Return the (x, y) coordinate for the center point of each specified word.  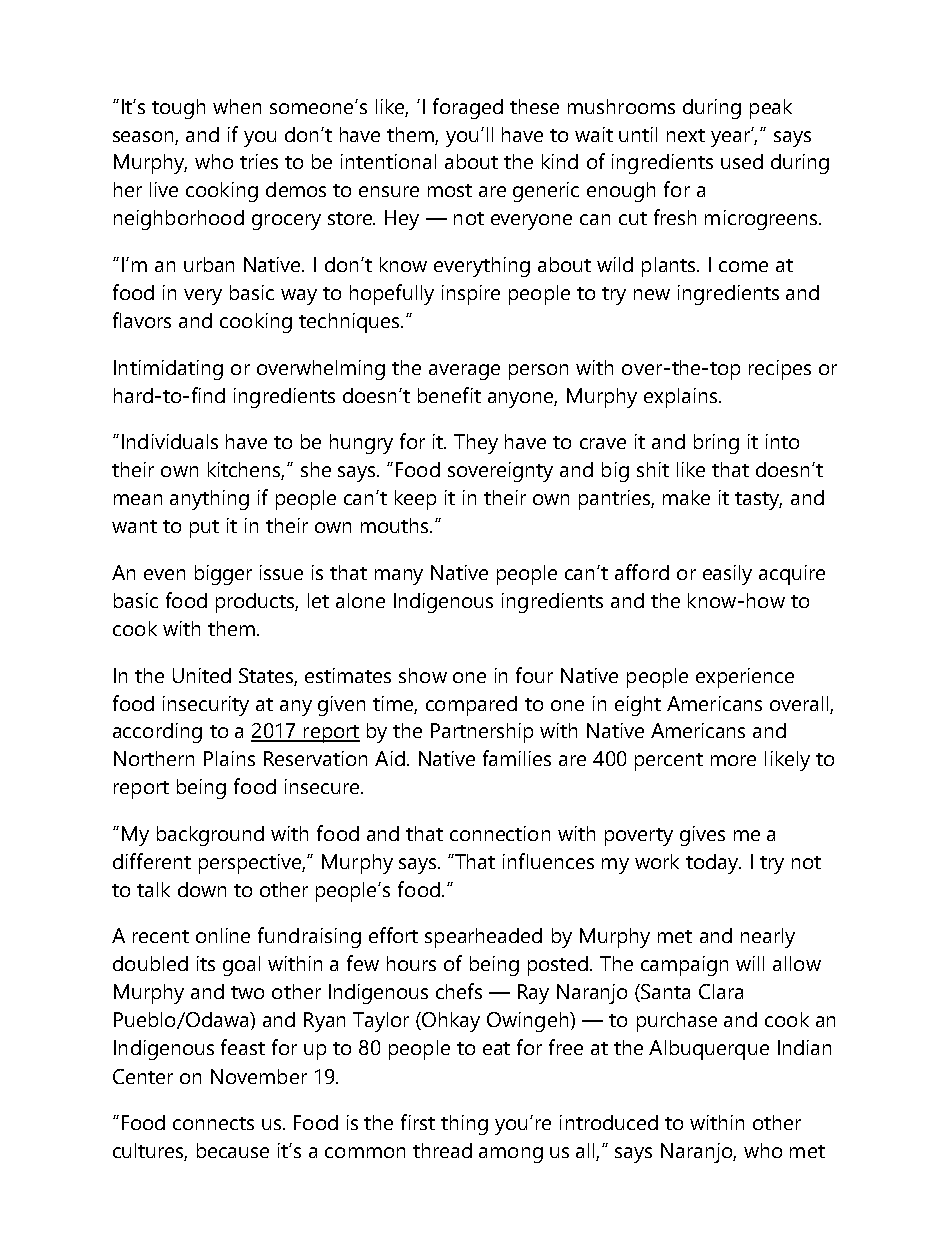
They (476, 444)
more (733, 760)
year (732, 137)
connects (213, 1123)
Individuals (170, 441)
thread (442, 1150)
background (210, 836)
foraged (468, 108)
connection (500, 833)
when (237, 106)
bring (716, 444)
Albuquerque (709, 1050)
